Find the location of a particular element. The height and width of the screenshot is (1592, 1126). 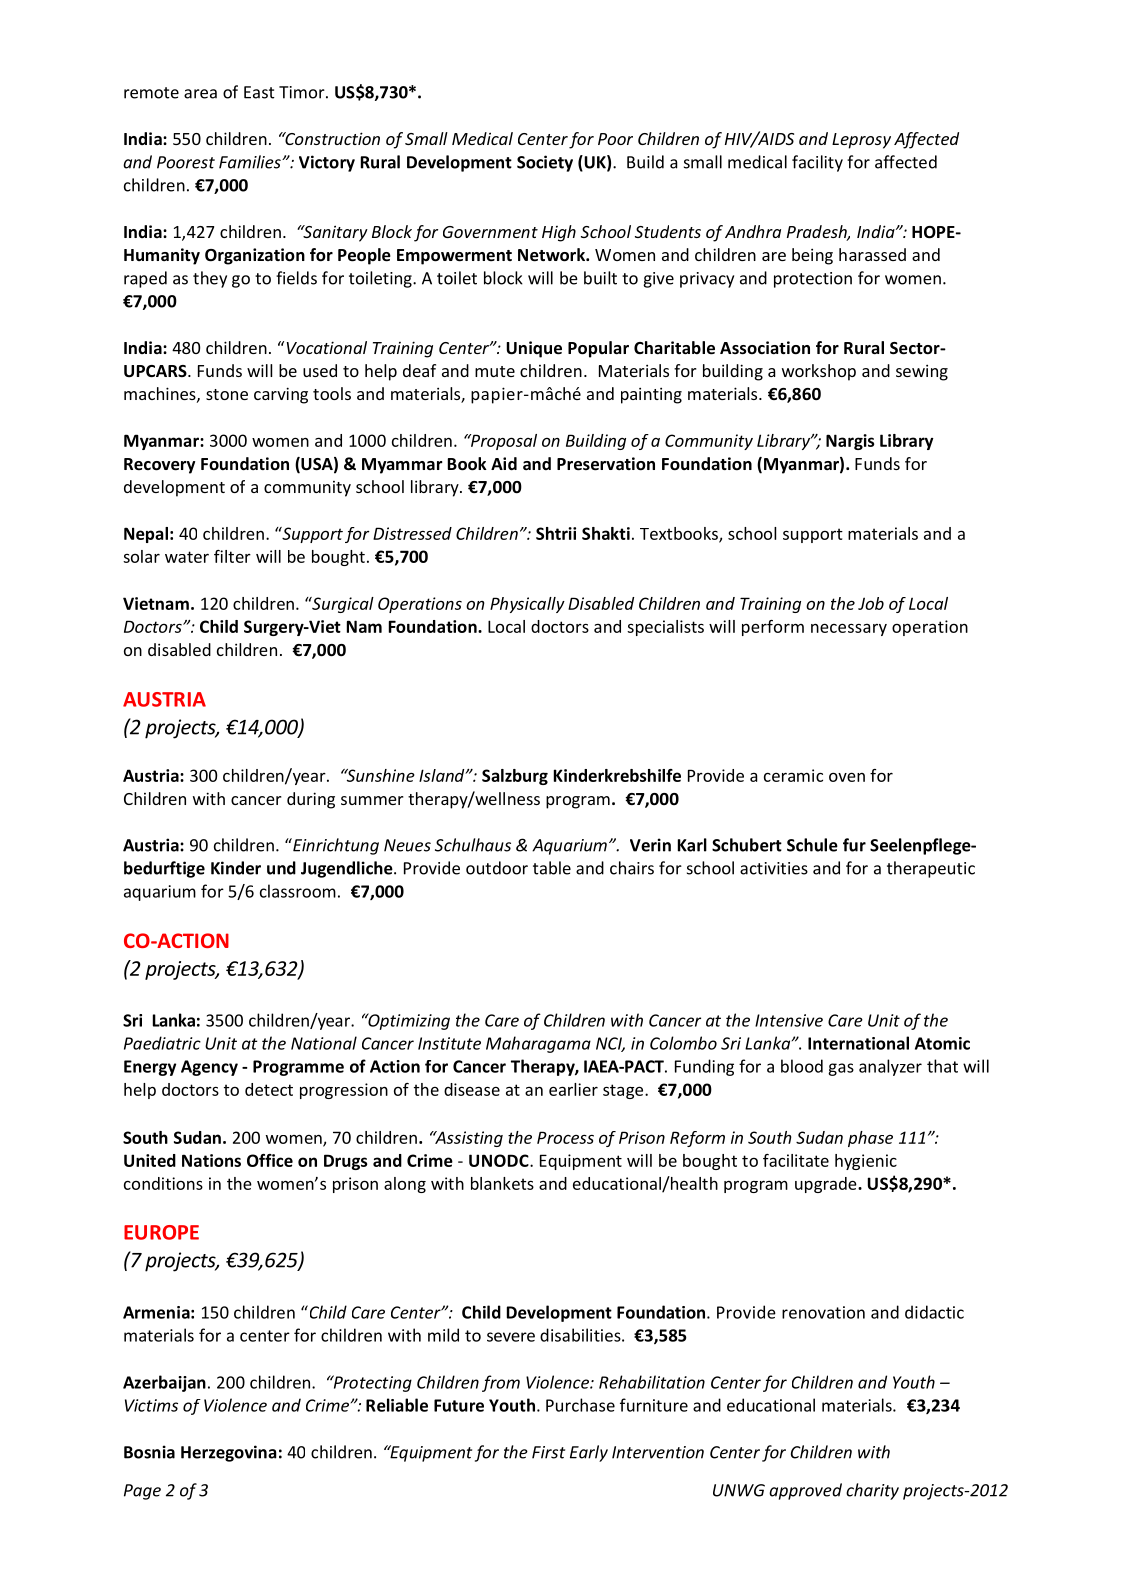

Families is located at coordinates (251, 162).
